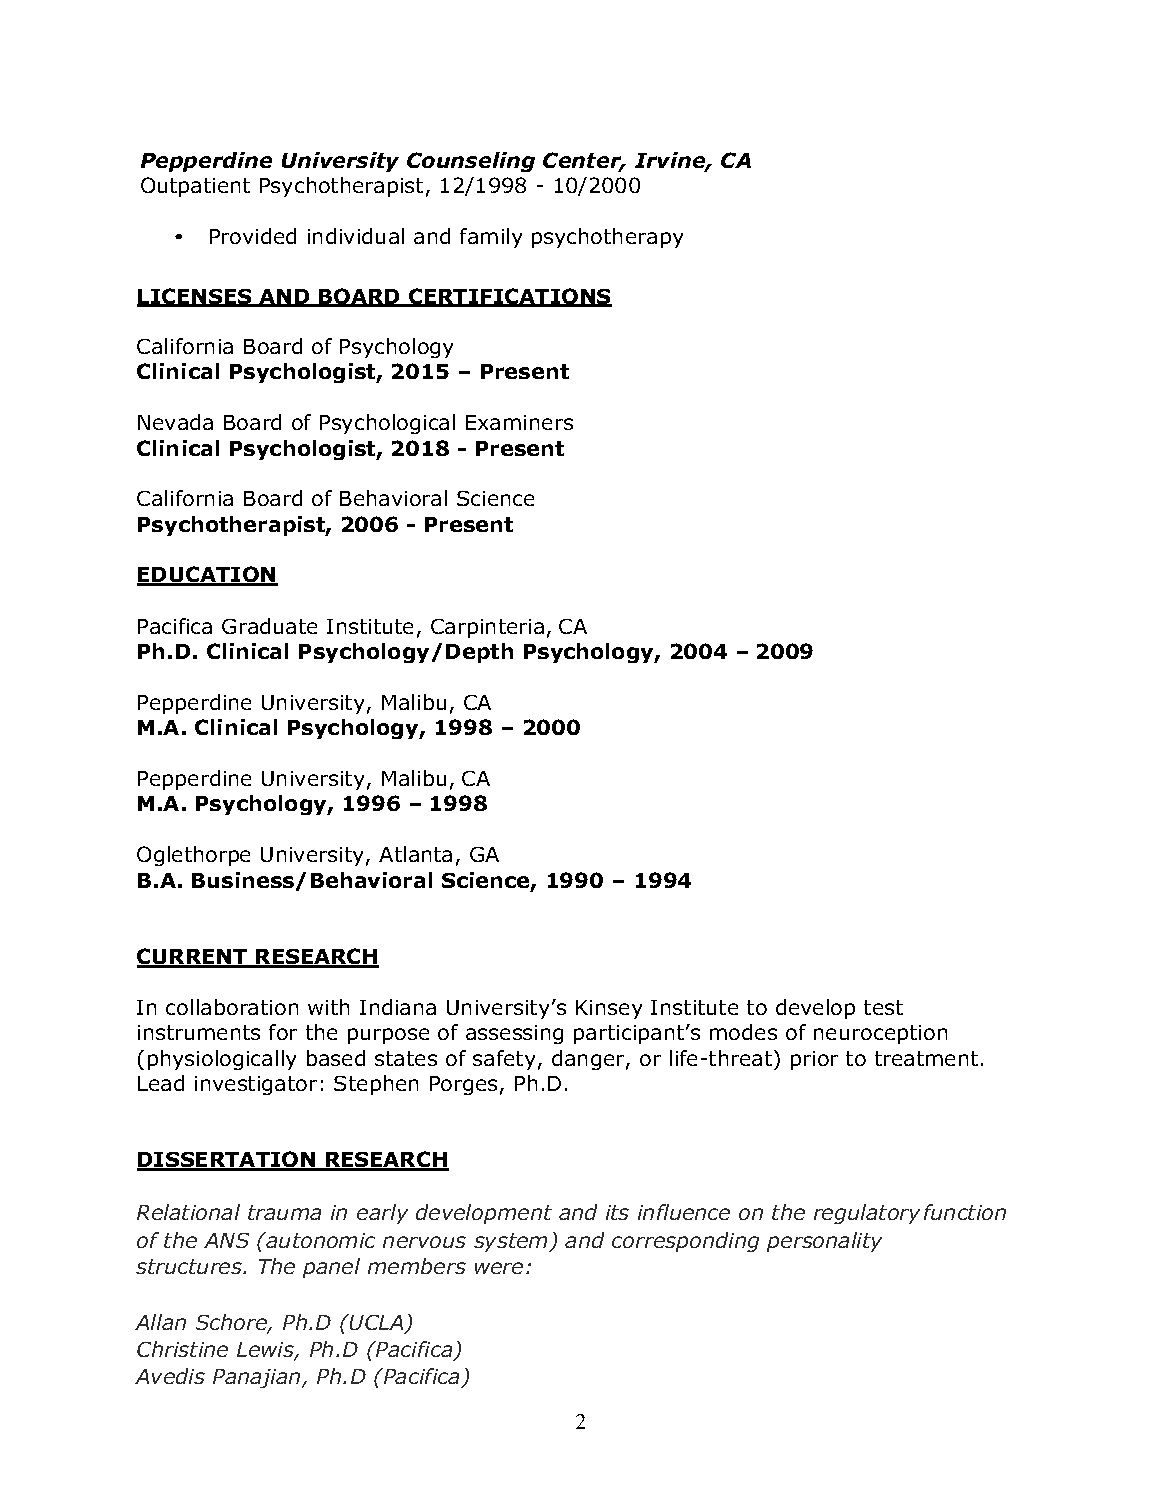 The height and width of the screenshot is (1502, 1161). Describe the element at coordinates (253, 236) in the screenshot. I see `Provided` at that location.
